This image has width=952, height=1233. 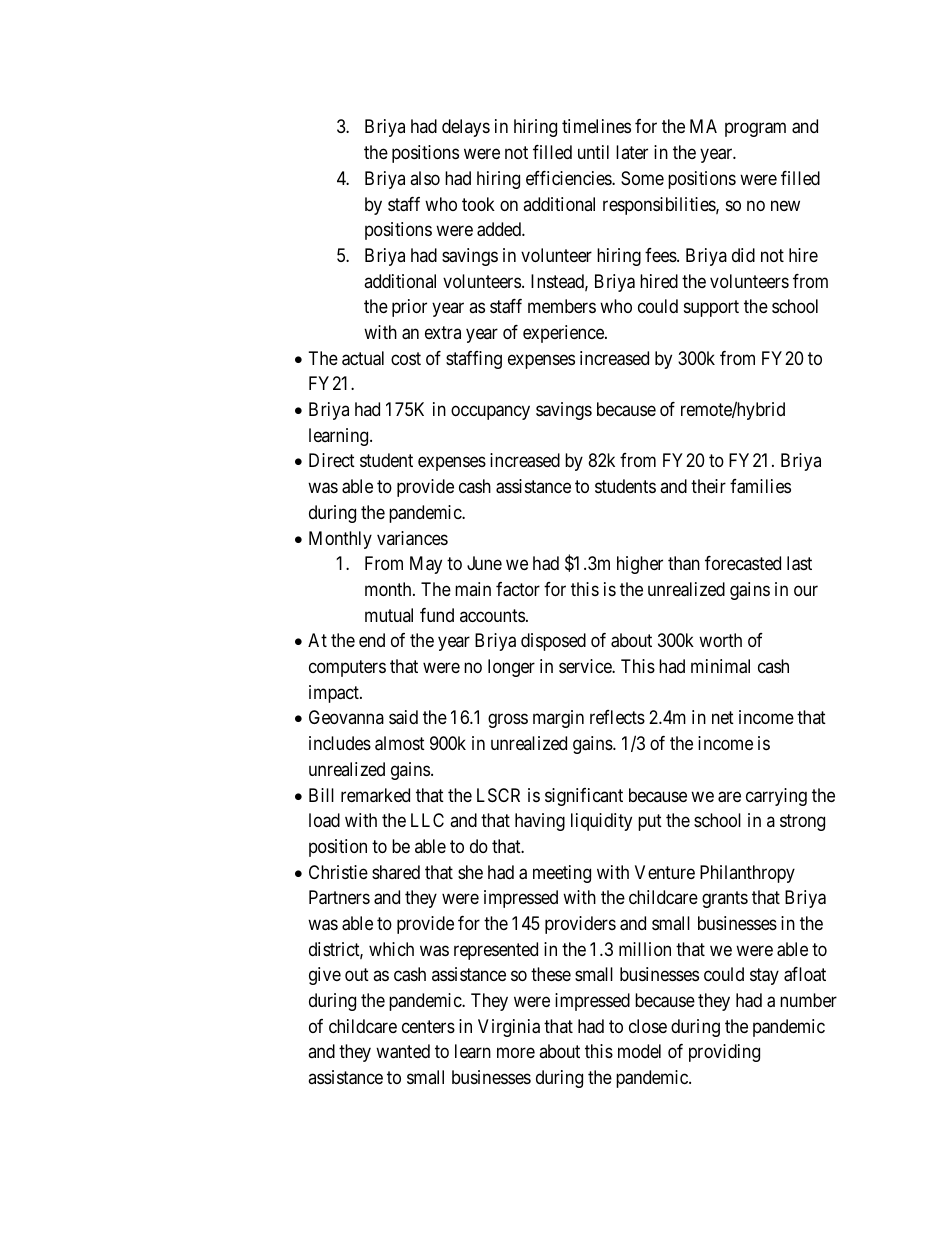 I want to click on factor, so click(x=518, y=589).
